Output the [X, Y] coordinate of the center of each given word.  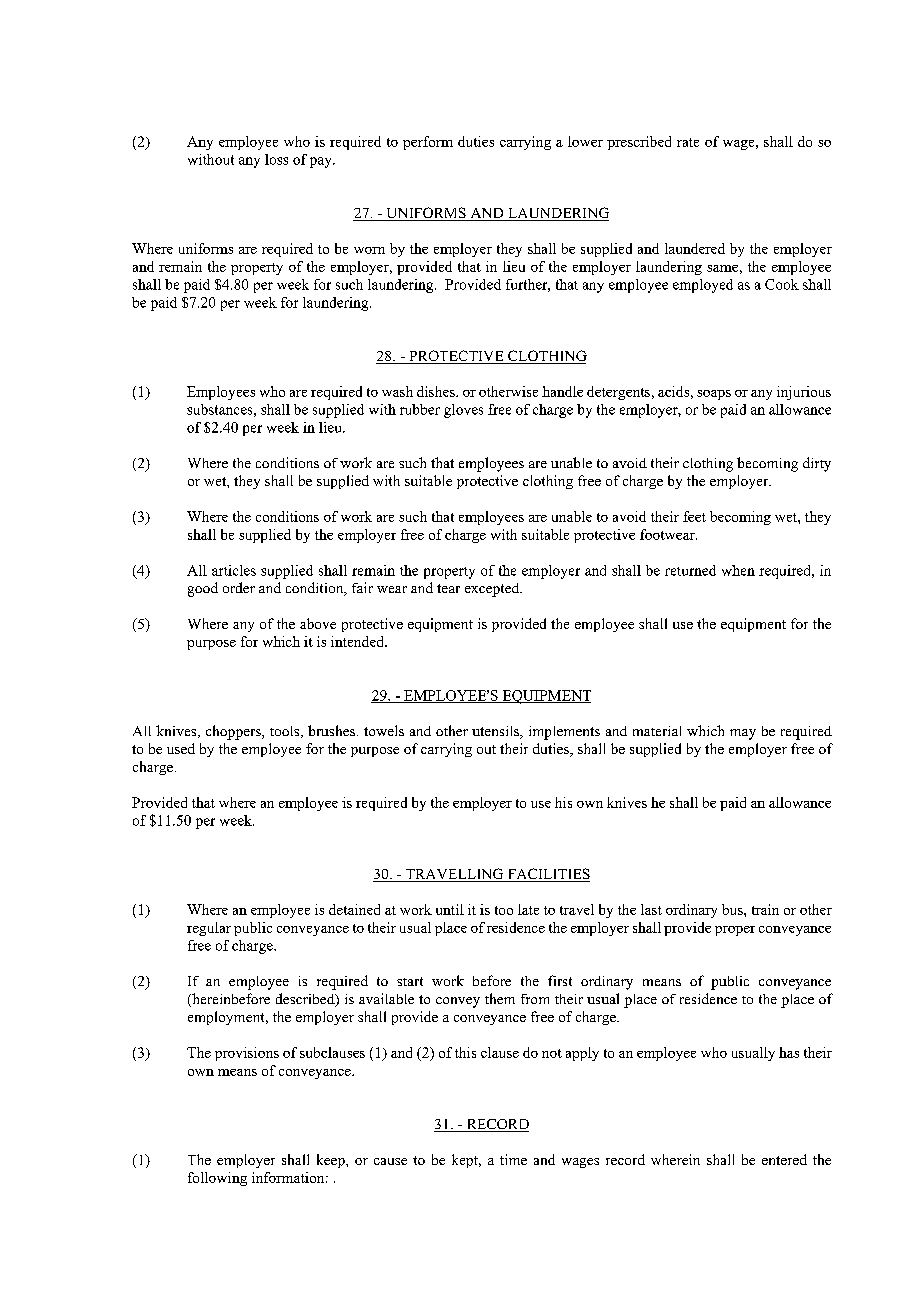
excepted [493, 590]
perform [428, 143]
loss [276, 159]
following [217, 1179]
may [743, 734]
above [318, 623]
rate [688, 142]
